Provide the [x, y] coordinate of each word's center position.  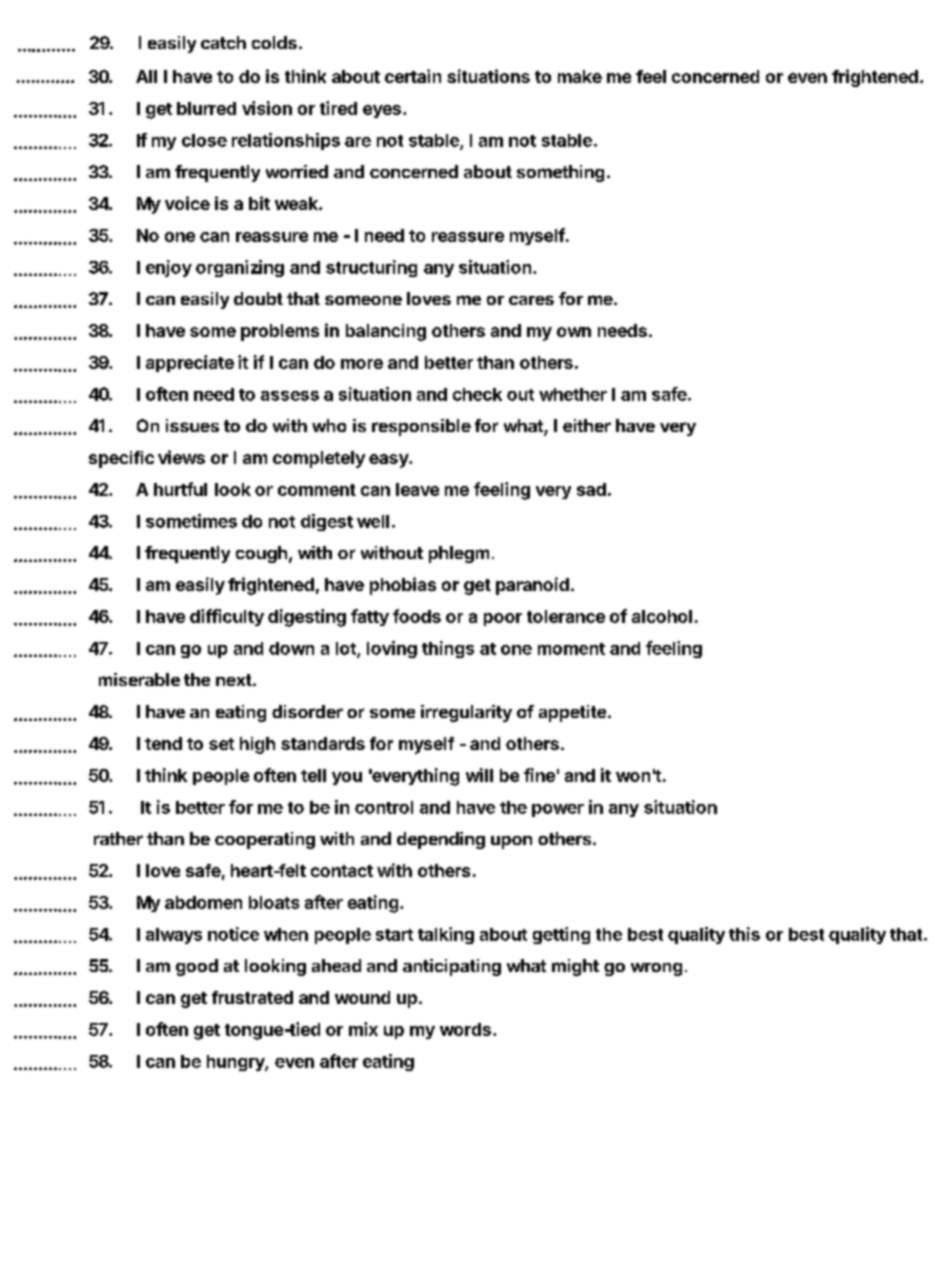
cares [531, 300]
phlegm [459, 554]
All [146, 76]
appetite [572, 713]
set [221, 744]
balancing [386, 332]
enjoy [169, 268]
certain [413, 76]
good [197, 967]
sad [591, 489]
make [580, 76]
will [479, 775]
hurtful [180, 489]
